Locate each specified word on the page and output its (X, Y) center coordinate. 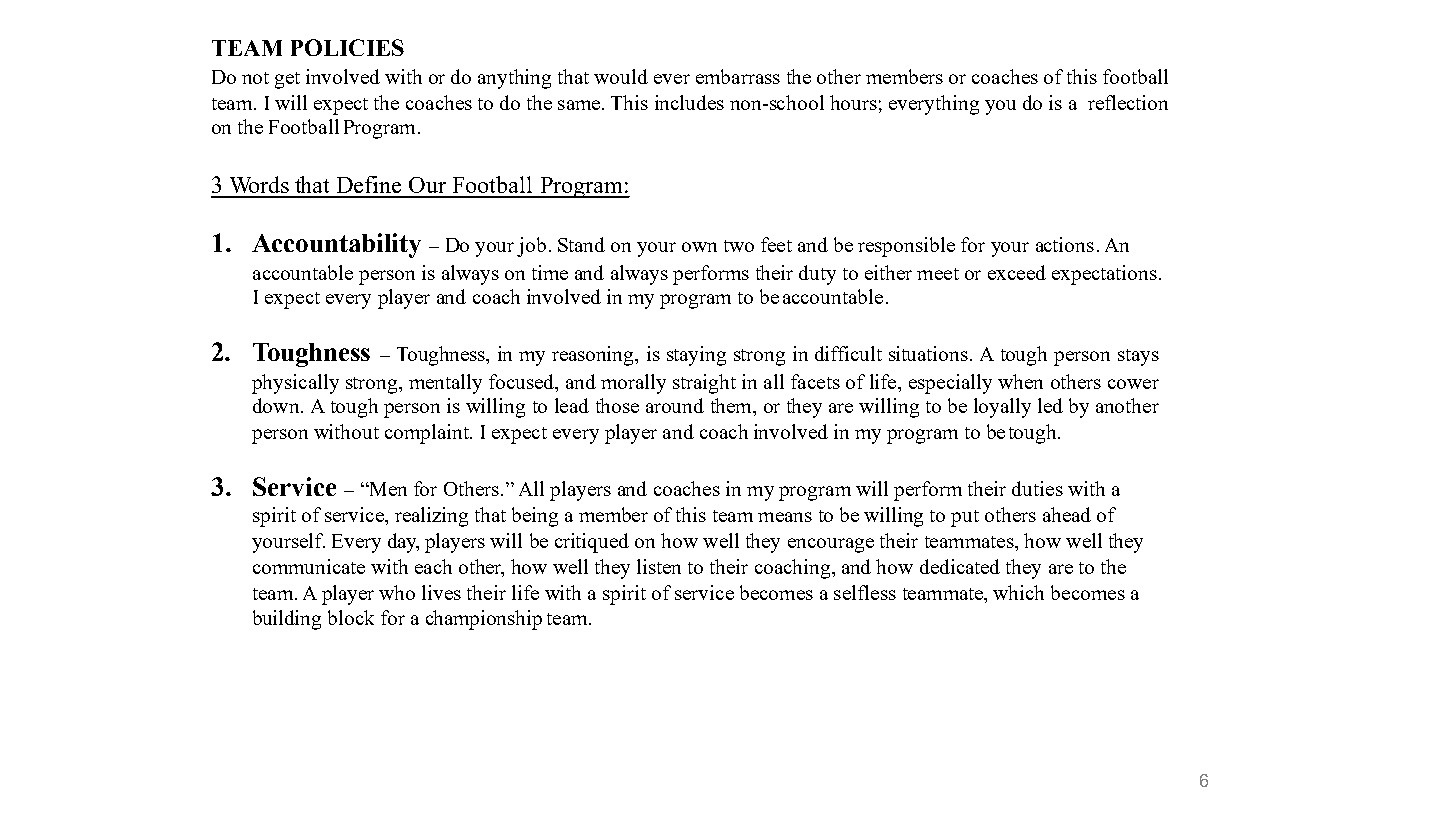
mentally (445, 384)
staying (696, 356)
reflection (1128, 102)
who (397, 592)
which (1018, 592)
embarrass (738, 76)
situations (928, 353)
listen (659, 566)
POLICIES (347, 47)
